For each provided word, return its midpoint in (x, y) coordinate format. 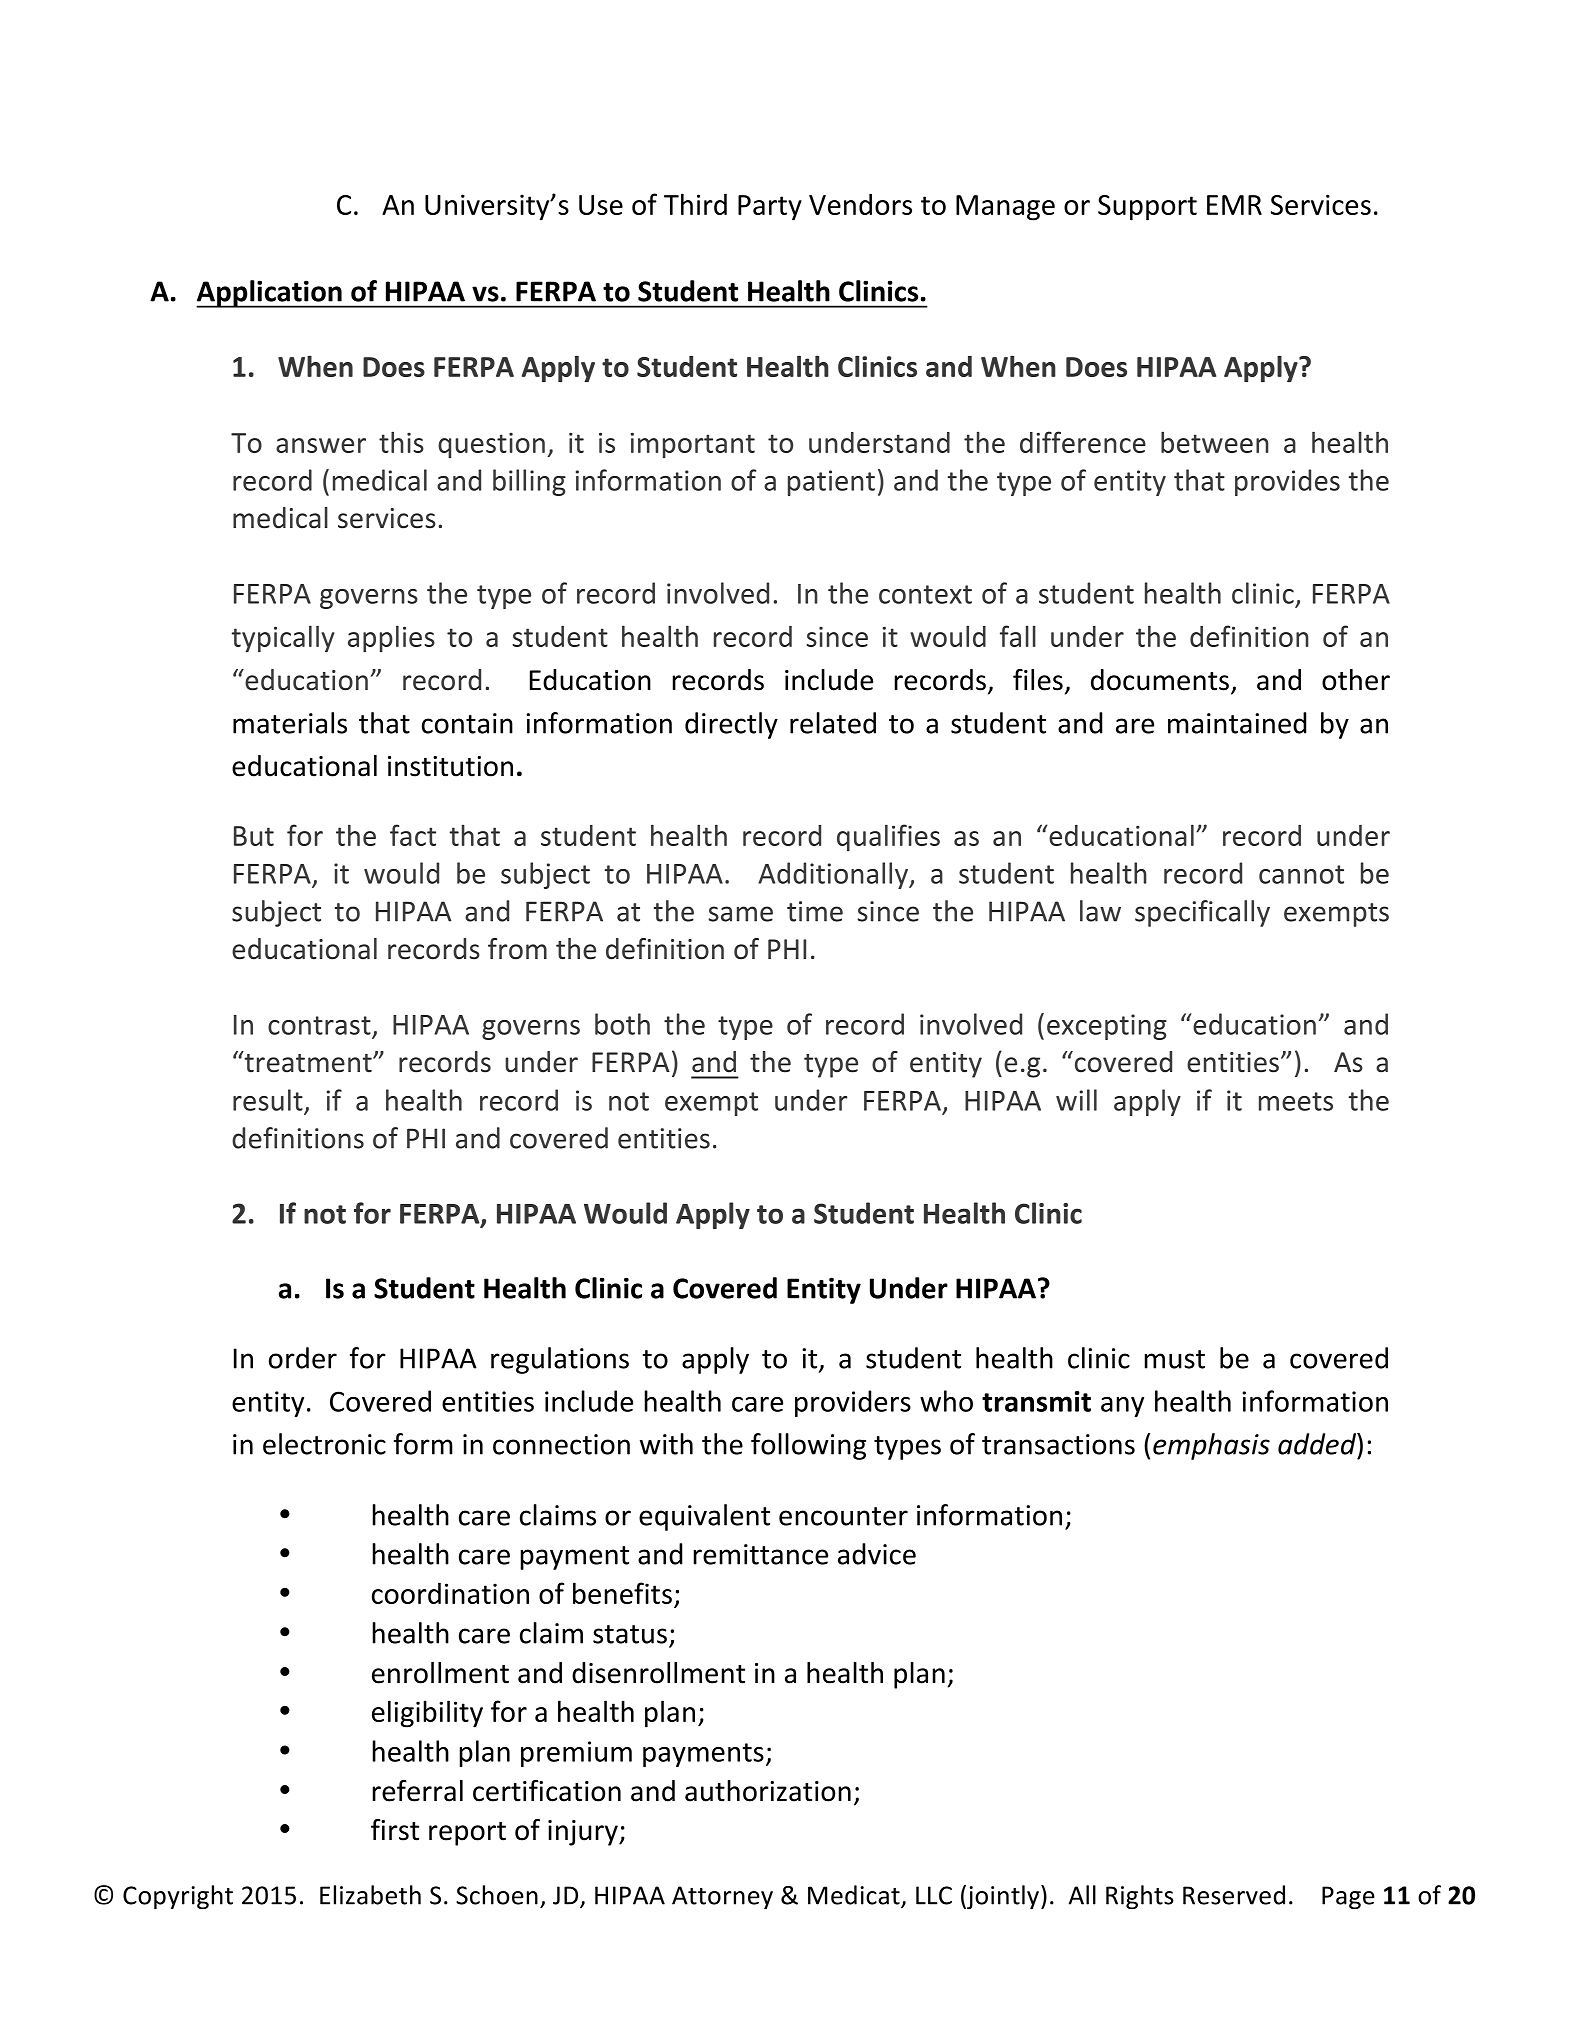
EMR (1234, 205)
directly (731, 725)
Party (770, 208)
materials (290, 723)
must (1174, 1359)
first (395, 1830)
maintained (1237, 723)
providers (853, 1403)
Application (270, 294)
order (303, 1358)
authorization (768, 1791)
